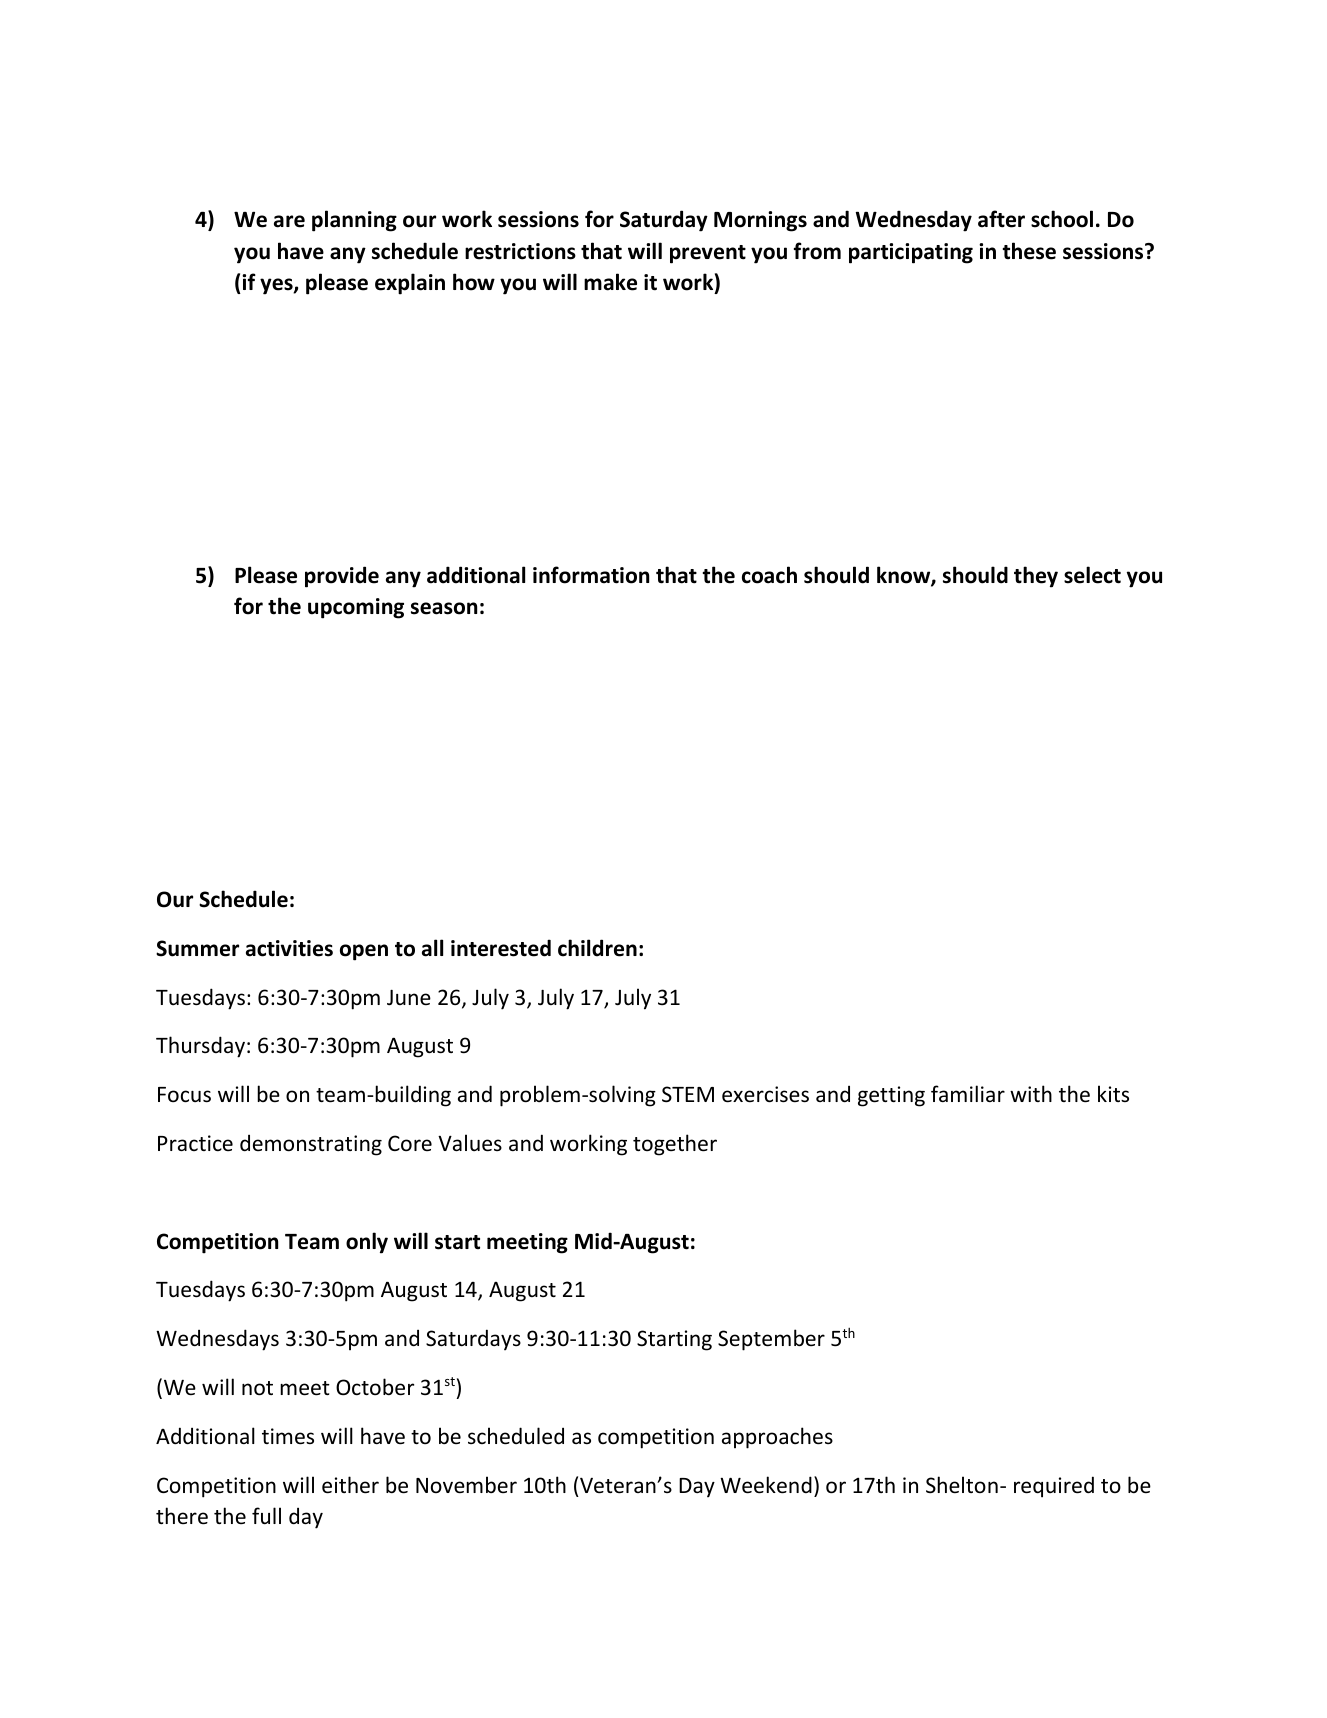  What do you see at coordinates (350, 1485) in the screenshot?
I see `either` at bounding box center [350, 1485].
